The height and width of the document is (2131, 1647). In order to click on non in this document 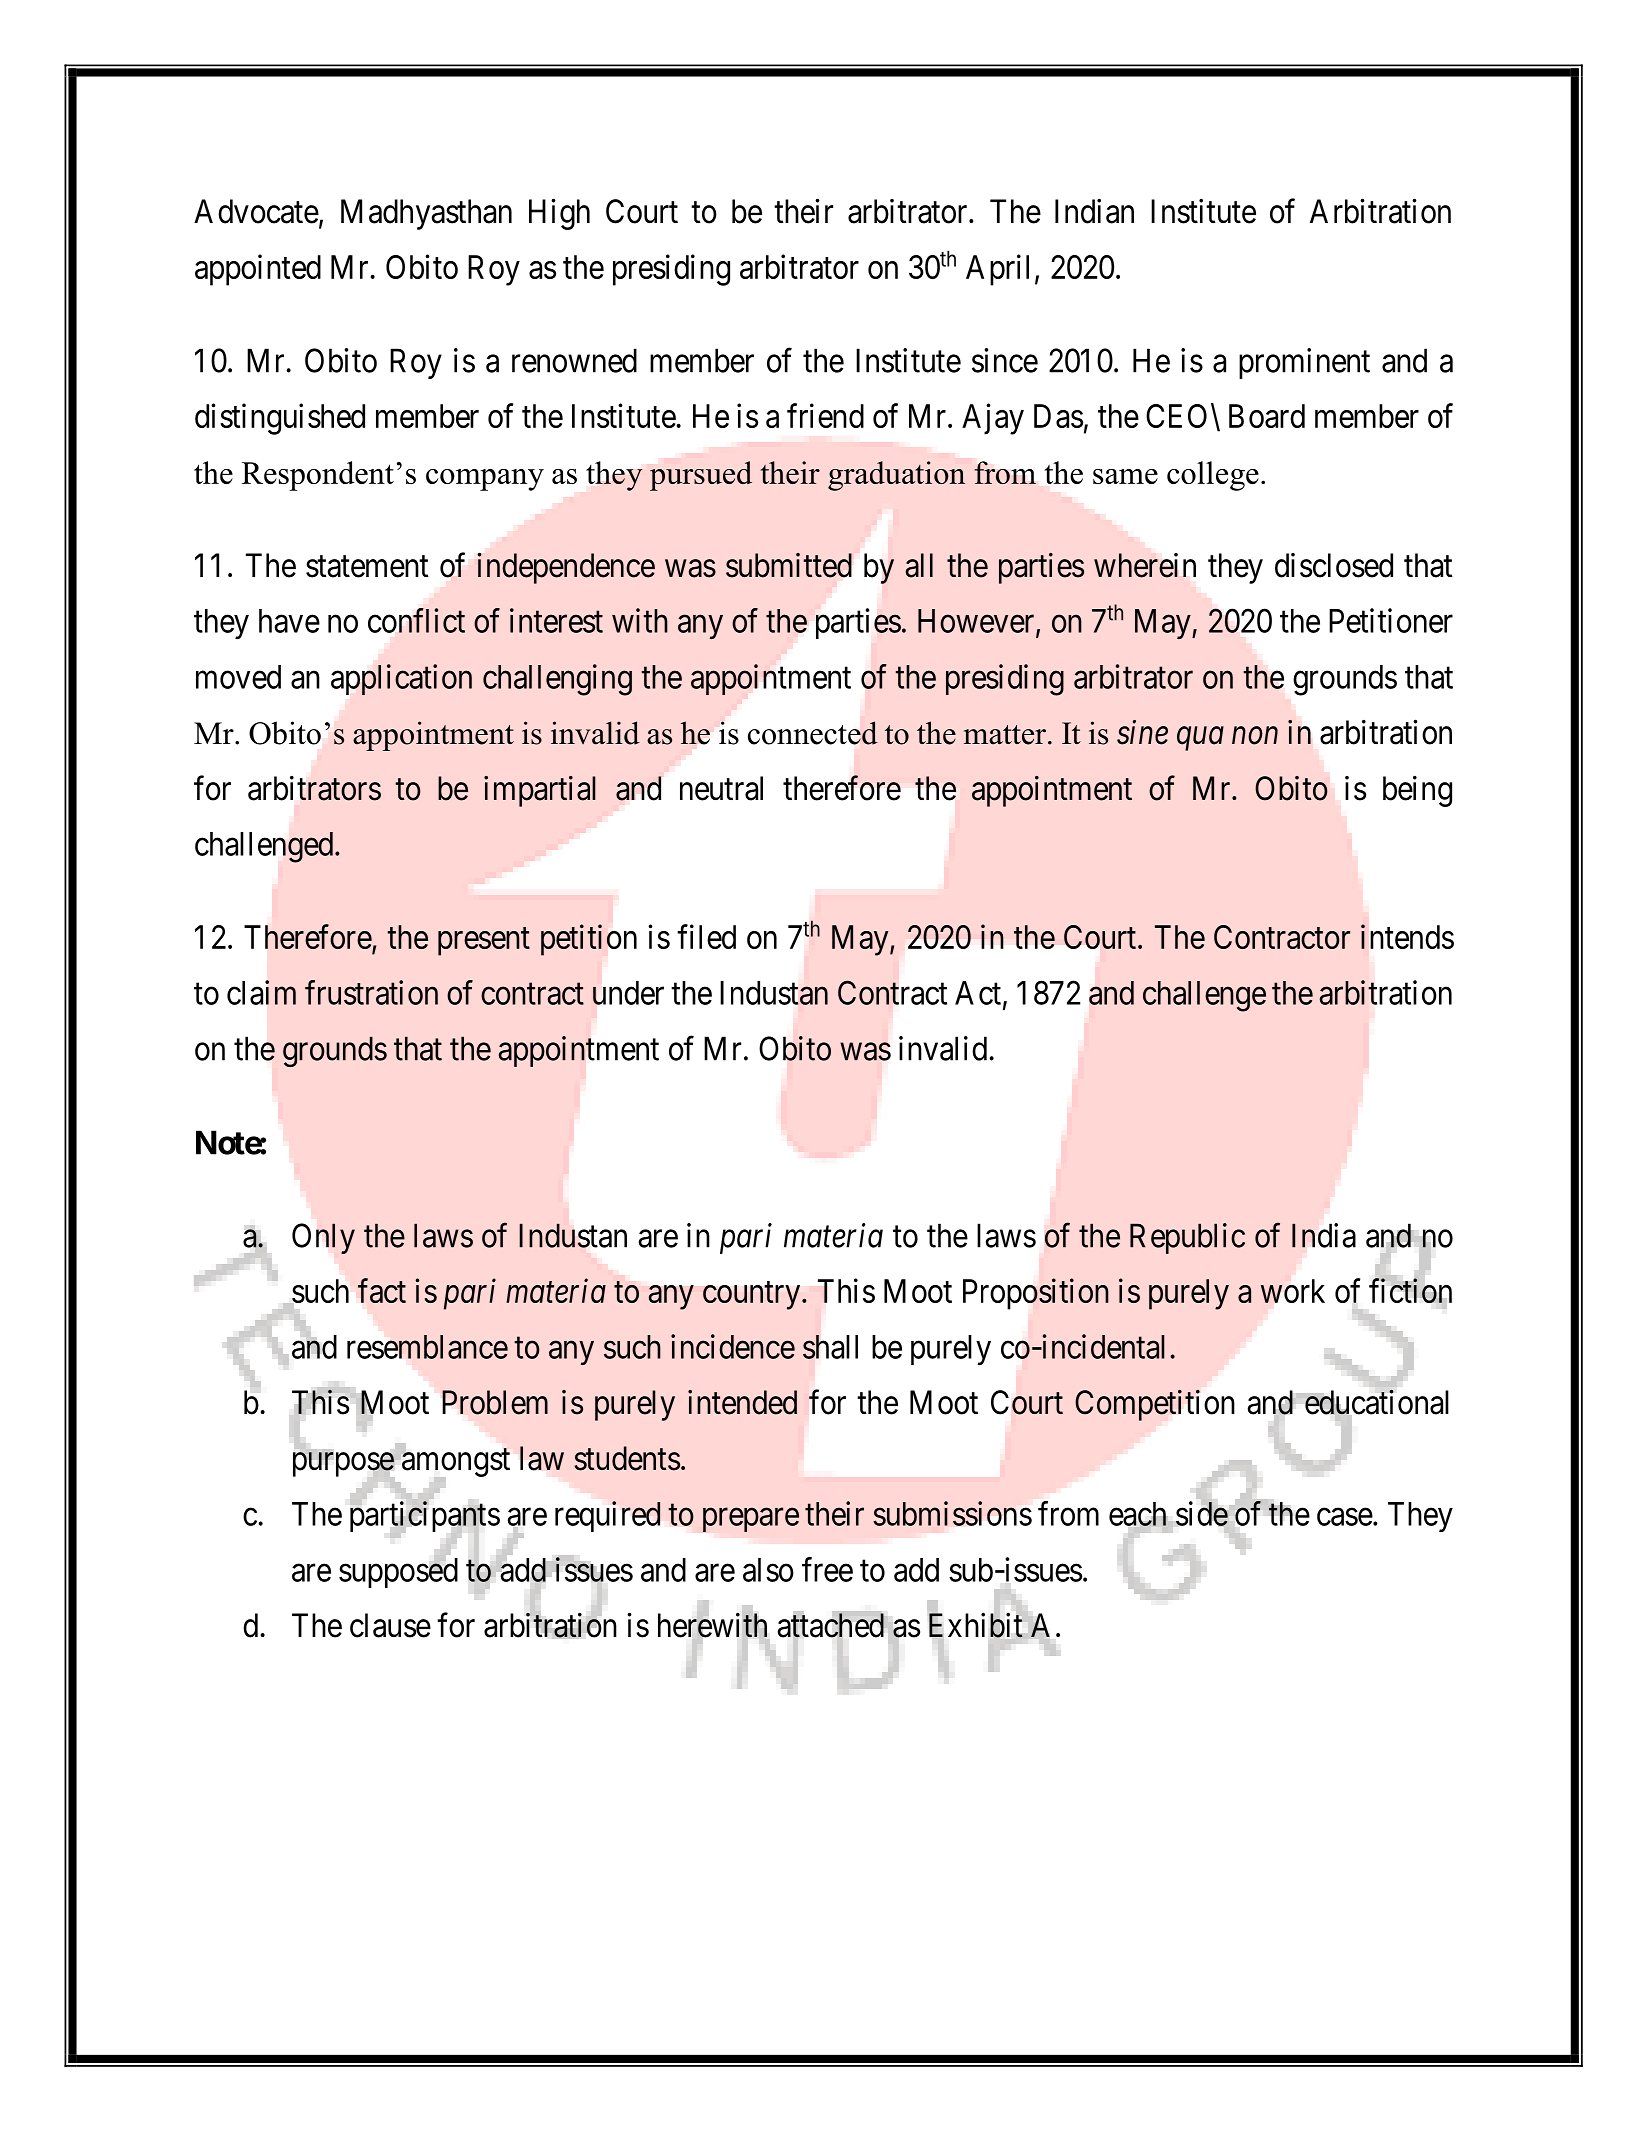, I will do `click(1255, 736)`.
